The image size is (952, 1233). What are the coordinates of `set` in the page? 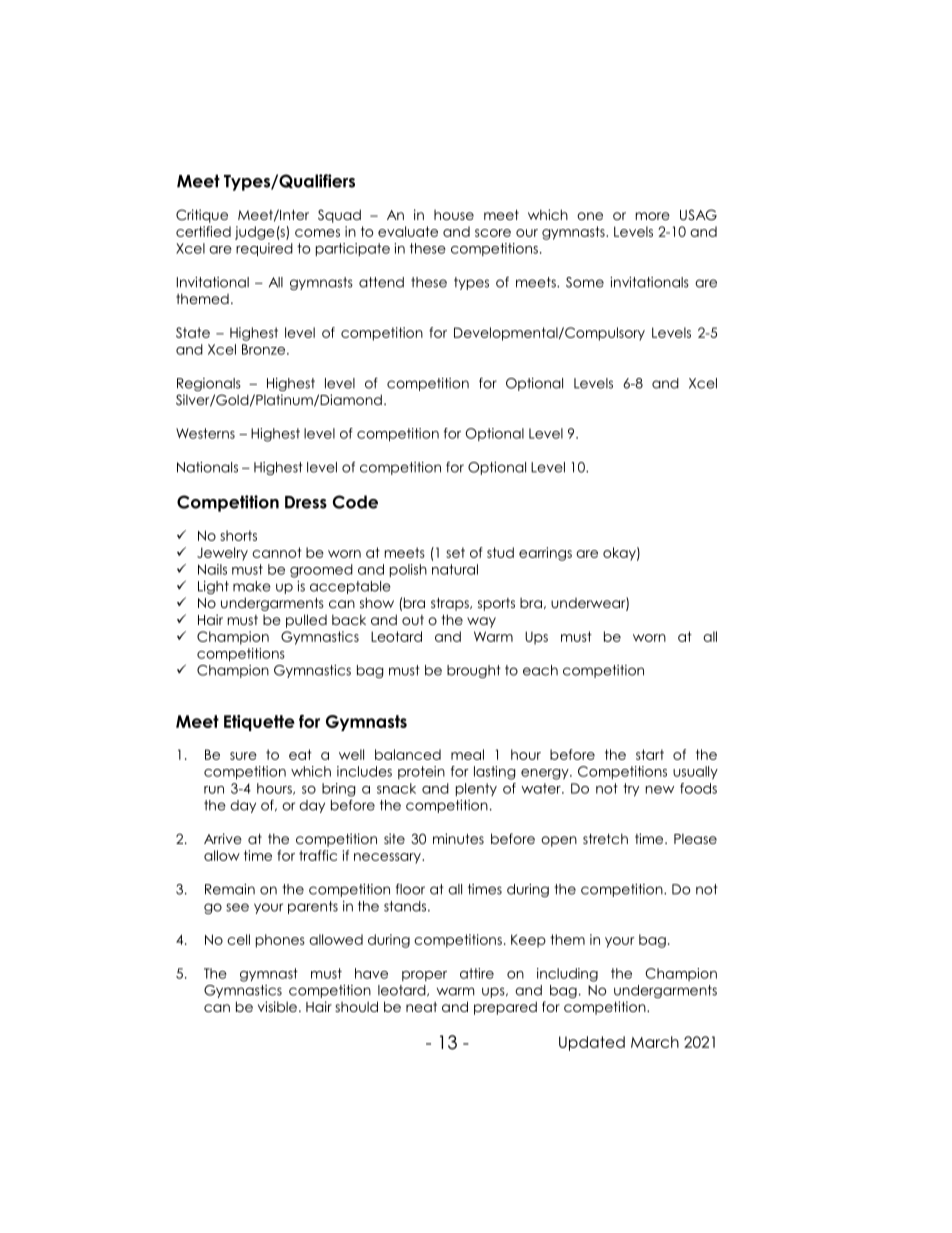 It's located at (455, 552).
